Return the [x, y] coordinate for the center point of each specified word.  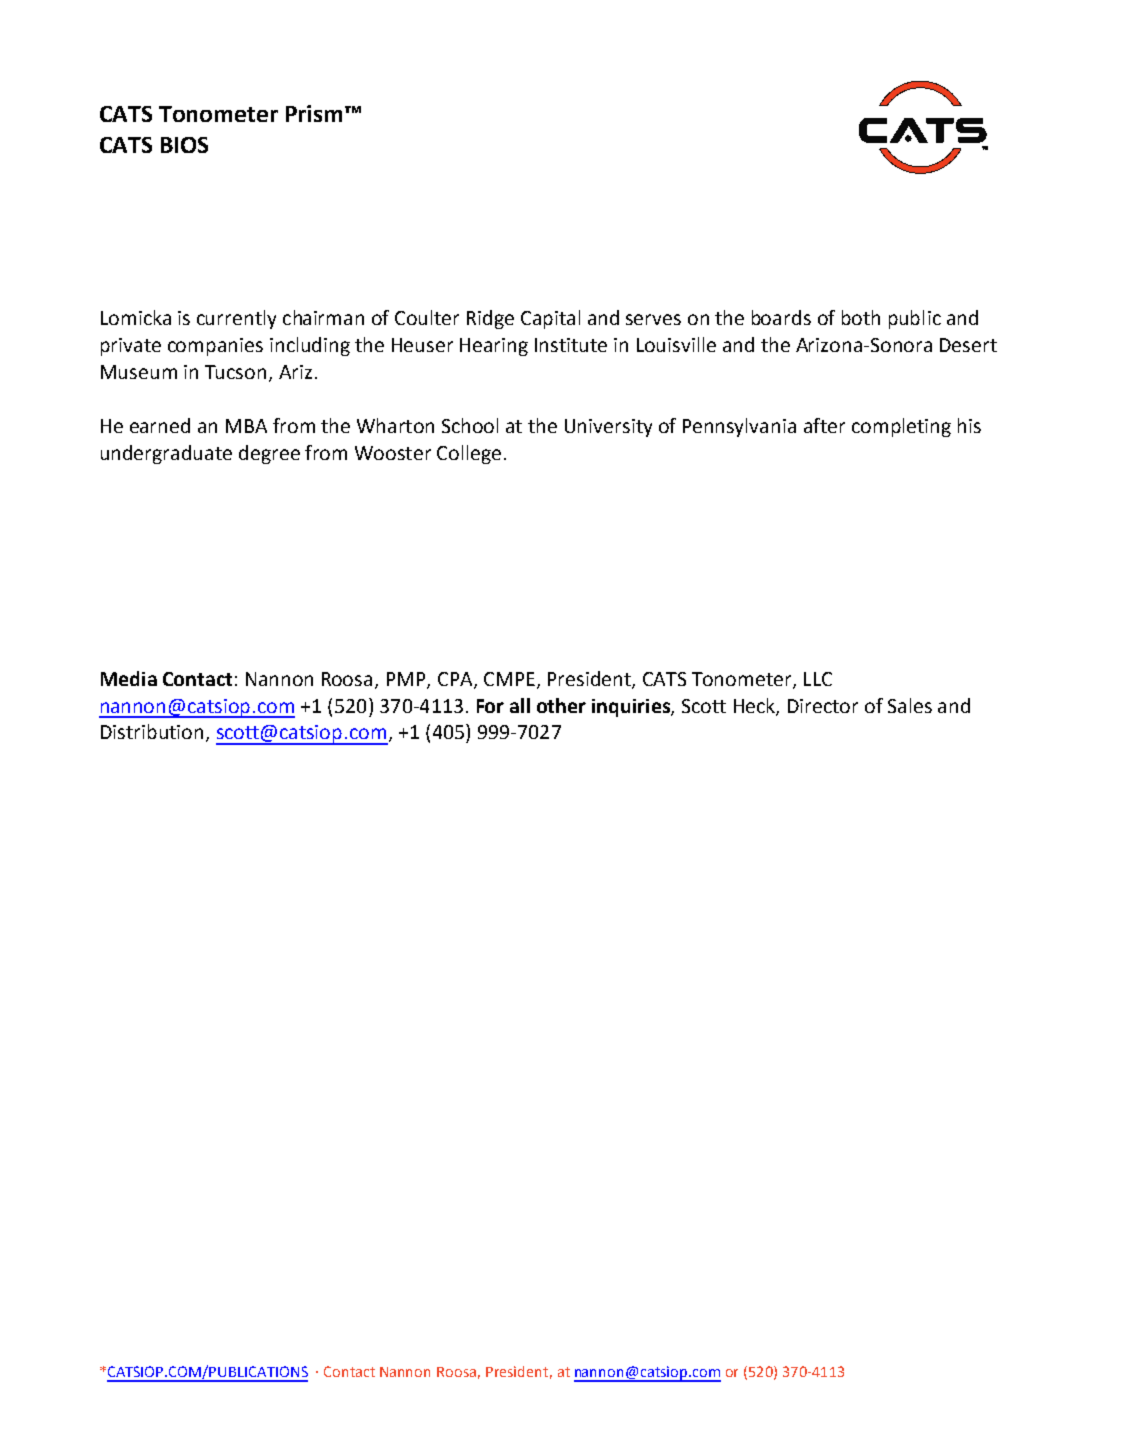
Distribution [152, 731]
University [608, 428]
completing [901, 427]
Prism [314, 113]
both [861, 317]
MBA [246, 426]
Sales [910, 705]
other [561, 705]
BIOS [184, 145]
